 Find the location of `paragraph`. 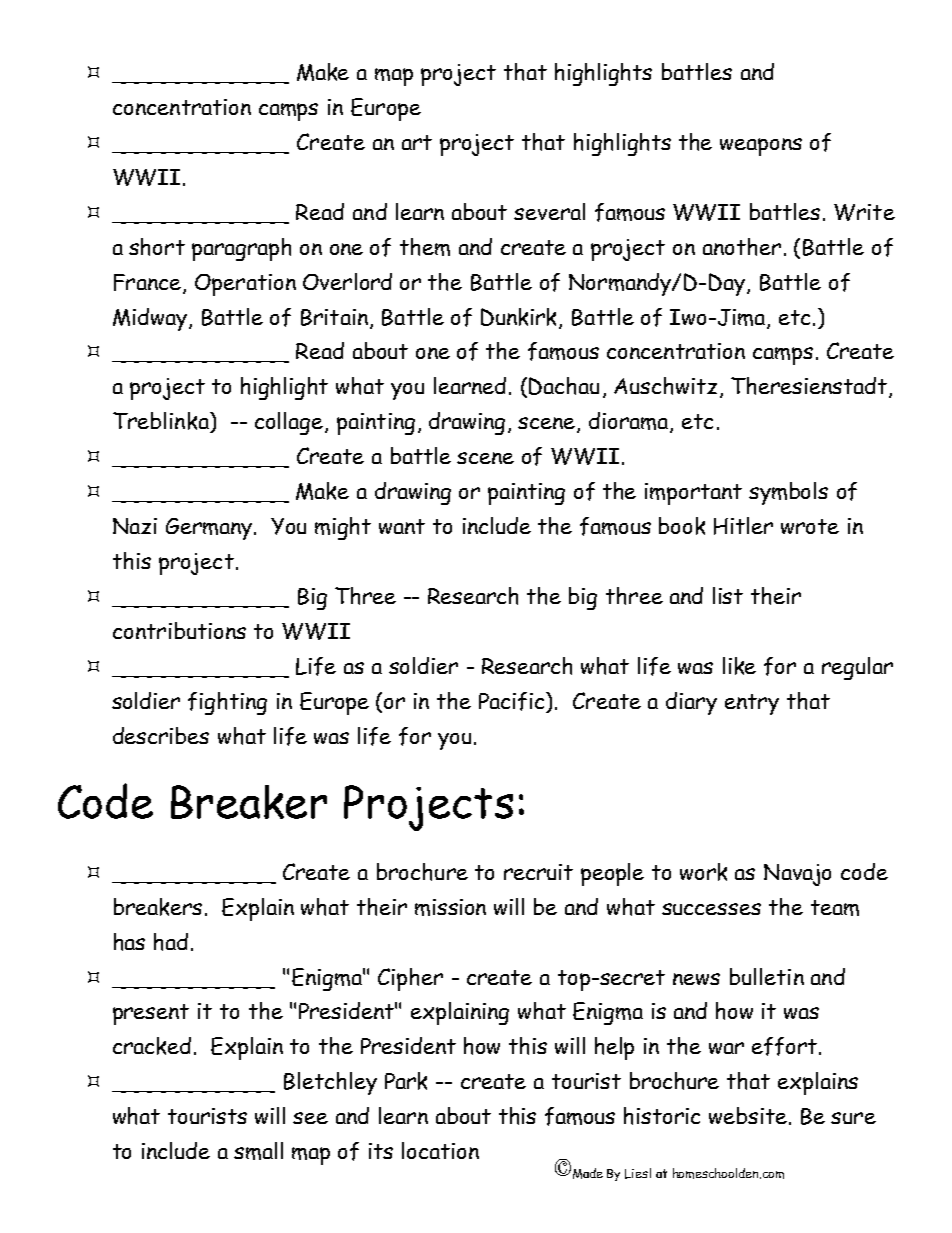

paragraph is located at coordinates (241, 249).
